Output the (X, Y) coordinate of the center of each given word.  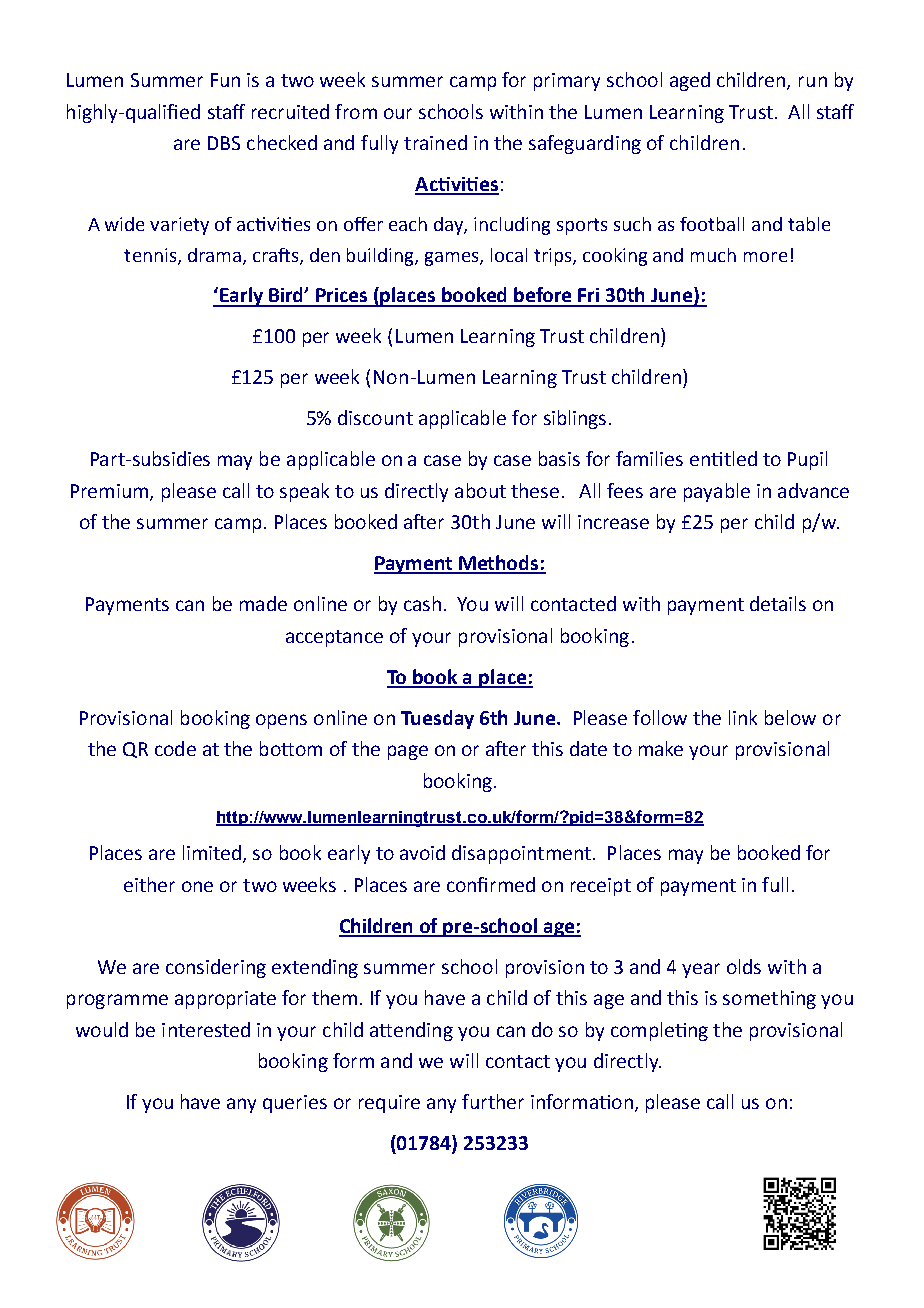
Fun (225, 80)
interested (206, 1029)
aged (690, 81)
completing (659, 1031)
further (493, 1101)
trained (435, 142)
